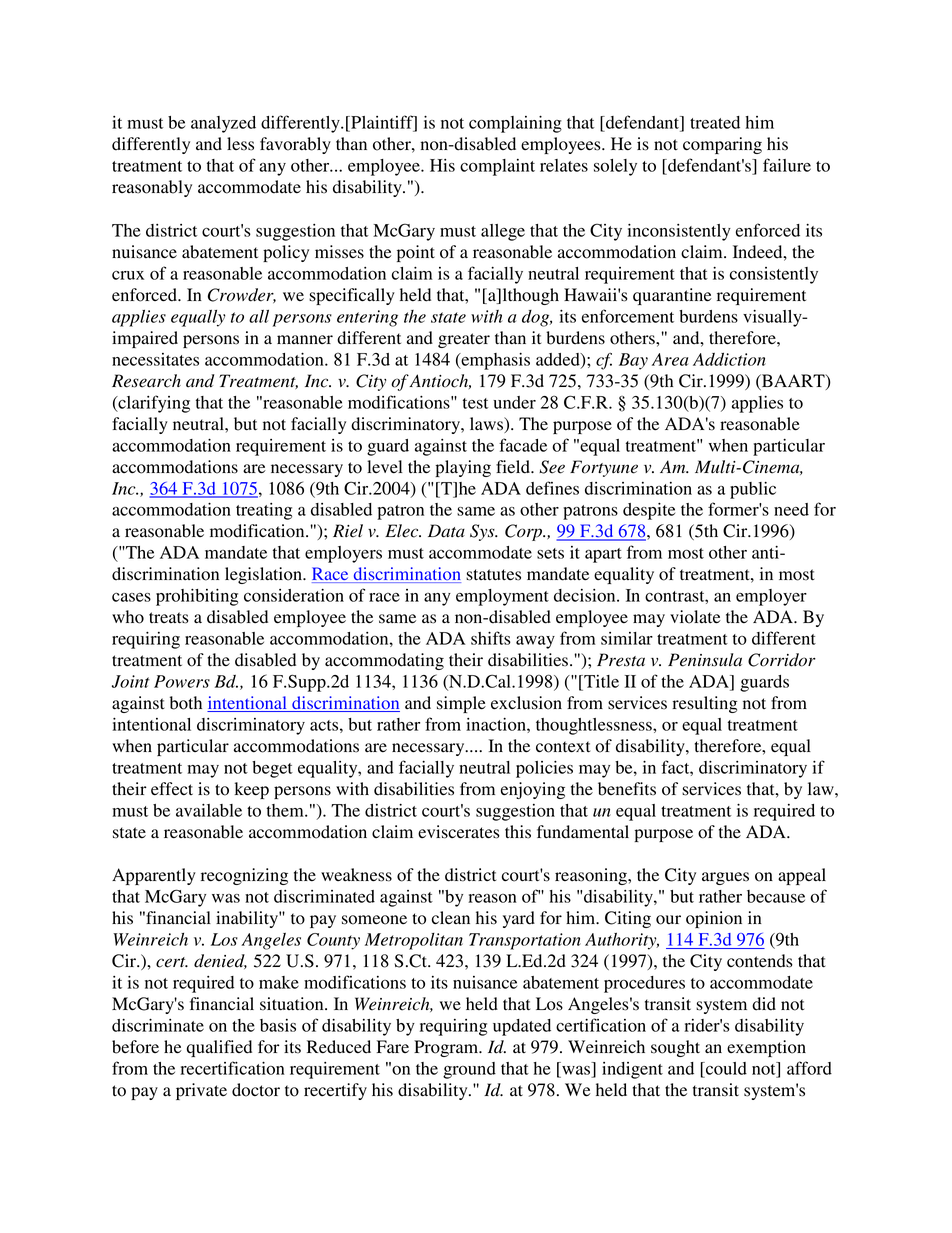  What do you see at coordinates (197, 597) in the image?
I see `prohibiting` at bounding box center [197, 597].
